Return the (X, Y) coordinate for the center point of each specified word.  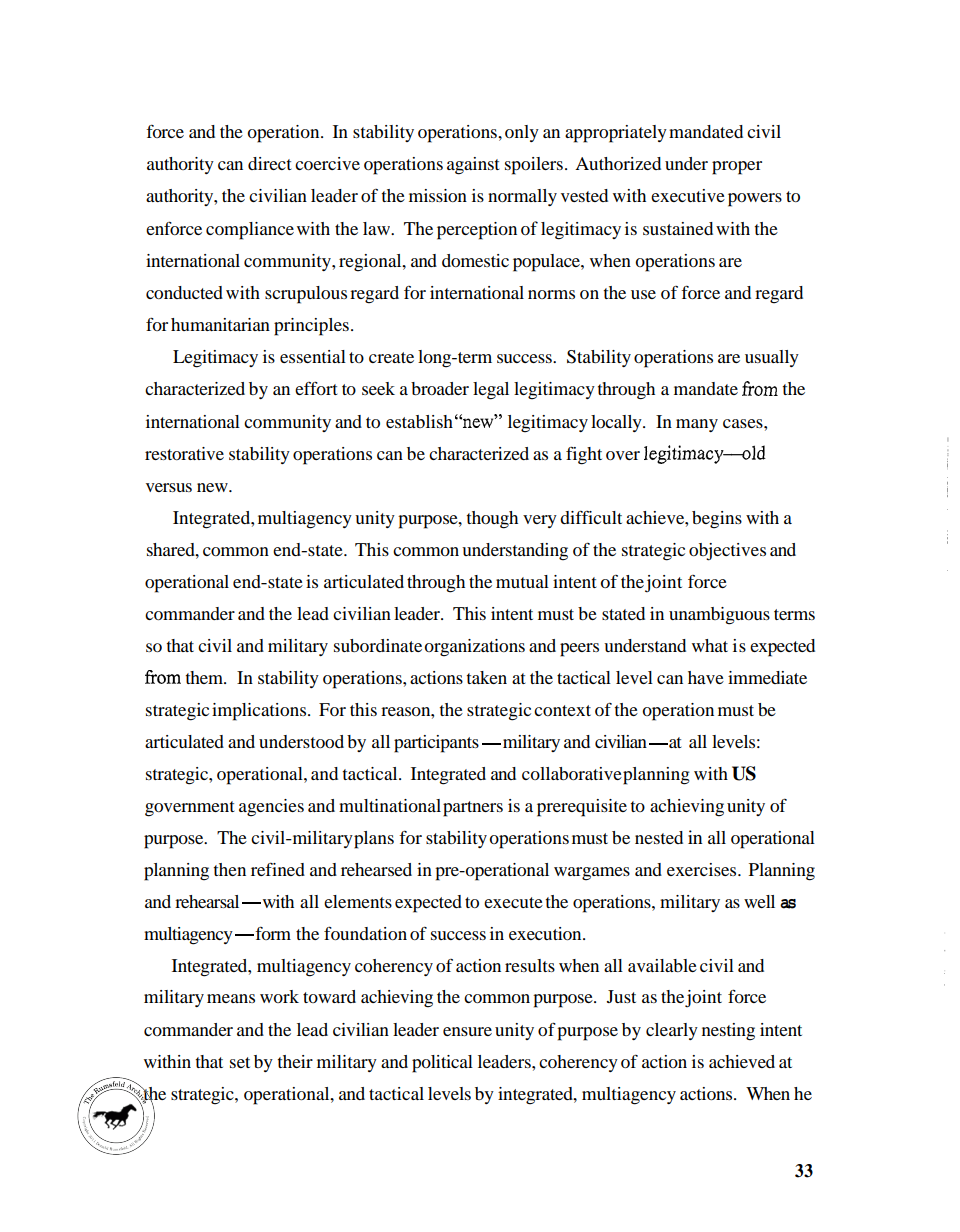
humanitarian (220, 324)
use (643, 294)
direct (270, 163)
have (706, 677)
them (206, 677)
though (492, 520)
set (240, 1062)
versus (169, 487)
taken (487, 677)
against (473, 166)
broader (440, 388)
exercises (703, 869)
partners (473, 809)
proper (737, 168)
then (230, 869)
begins (717, 520)
